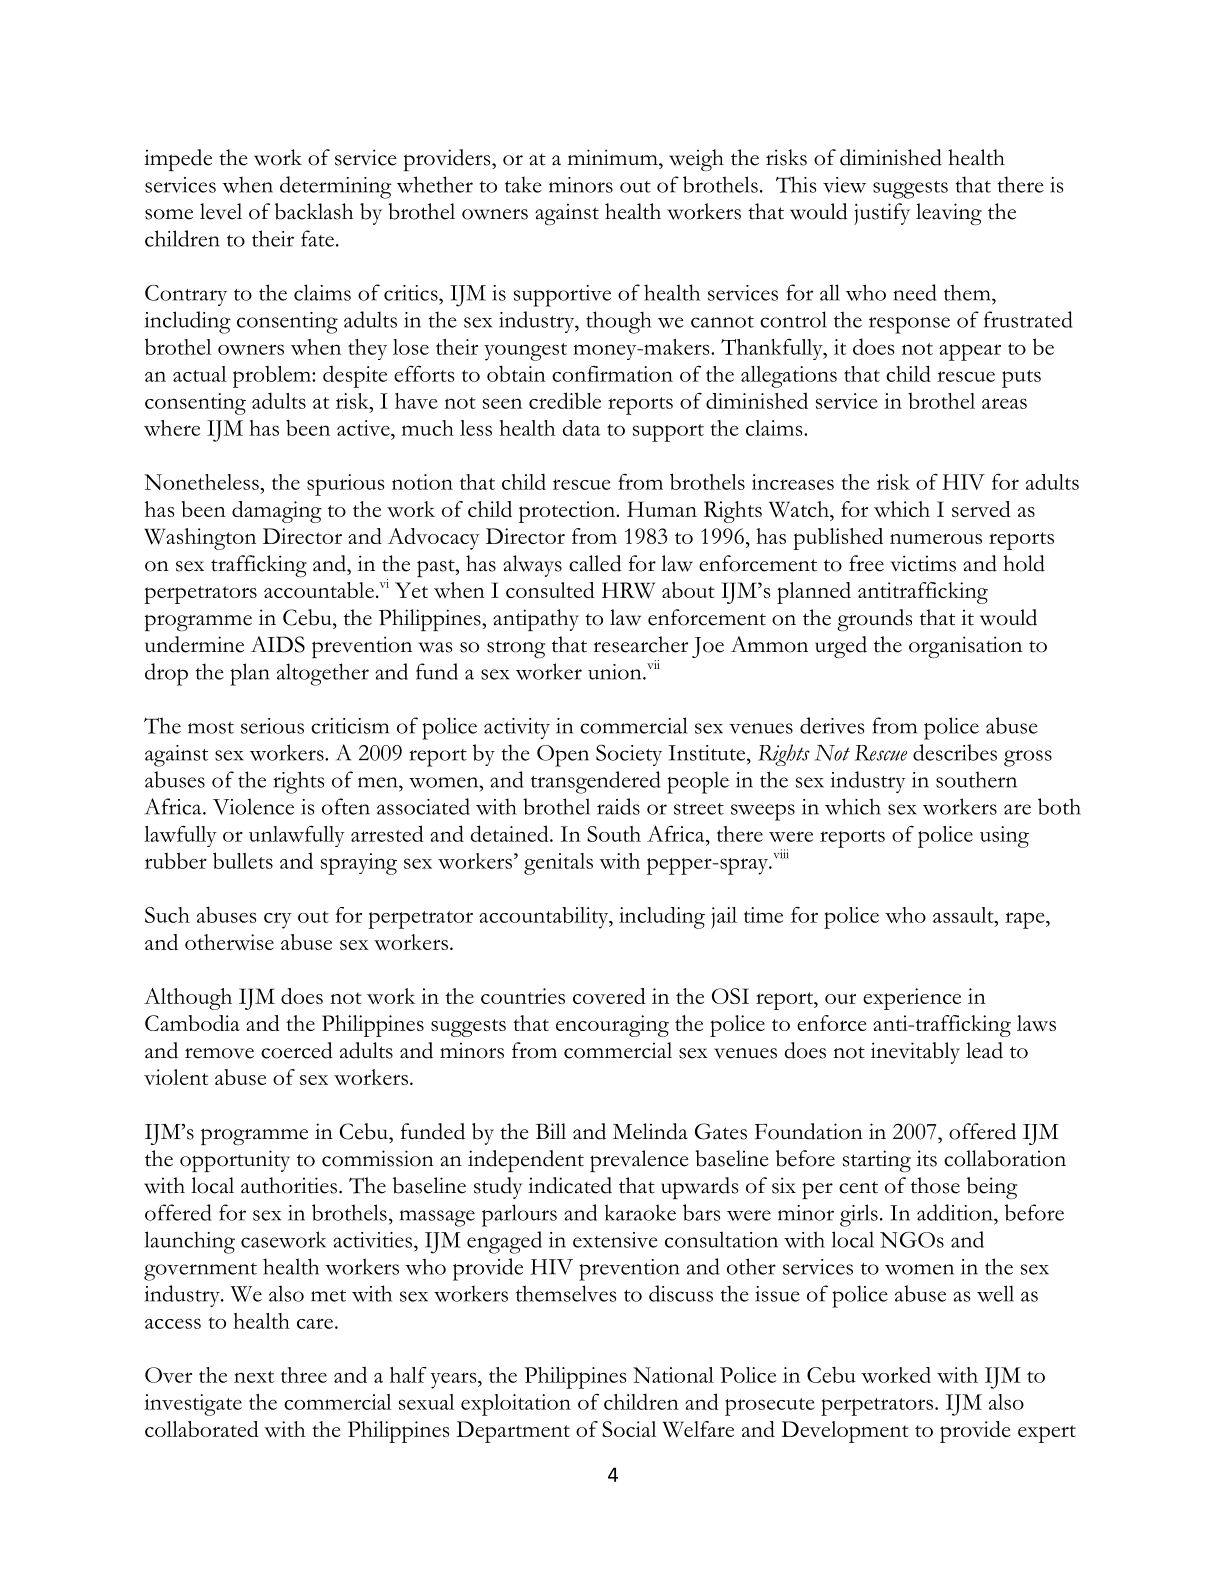 The width and height of the screenshot is (1226, 1587). What do you see at coordinates (955, 752) in the screenshot?
I see `describes` at bounding box center [955, 752].
